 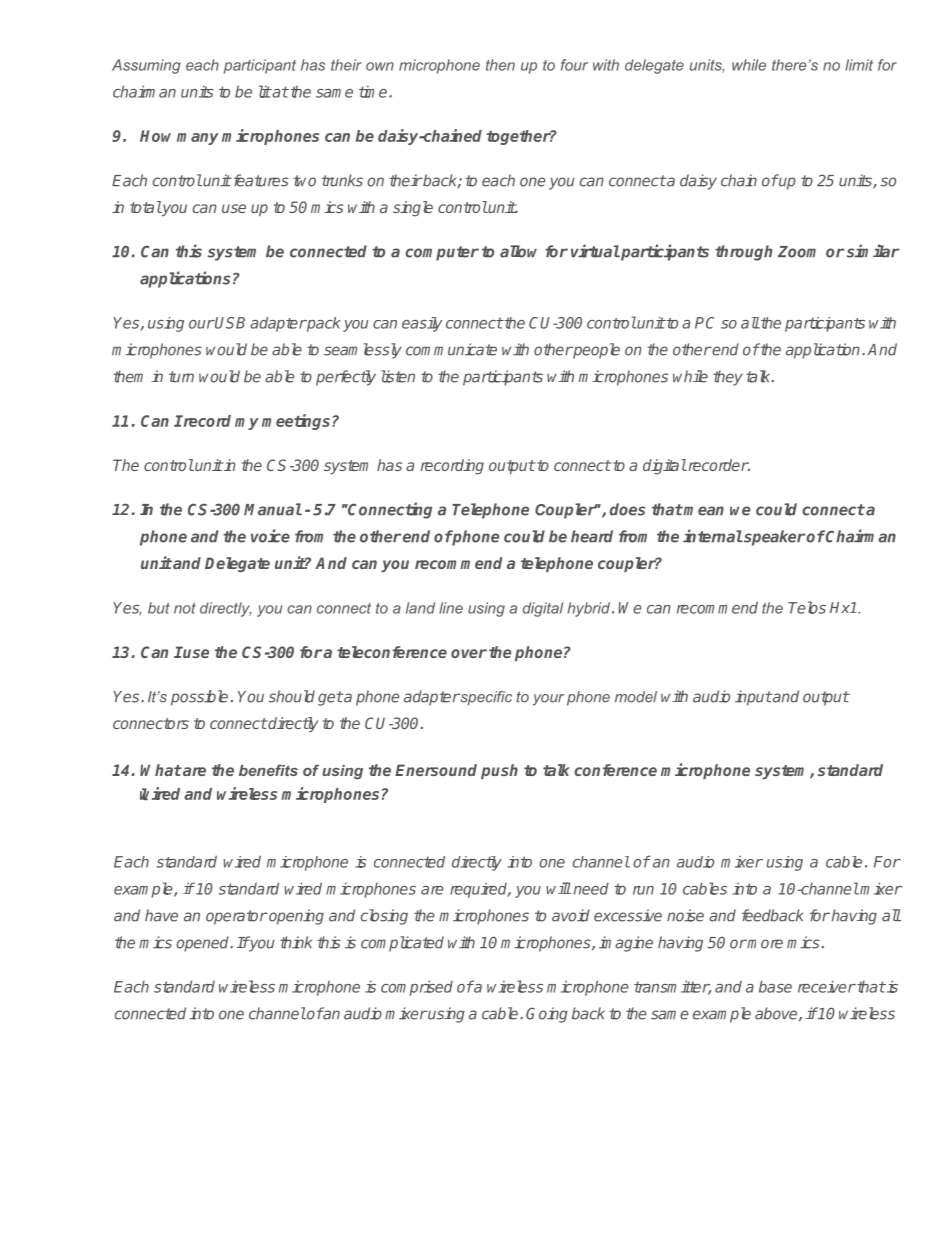 I want to click on specific, so click(x=485, y=698).
